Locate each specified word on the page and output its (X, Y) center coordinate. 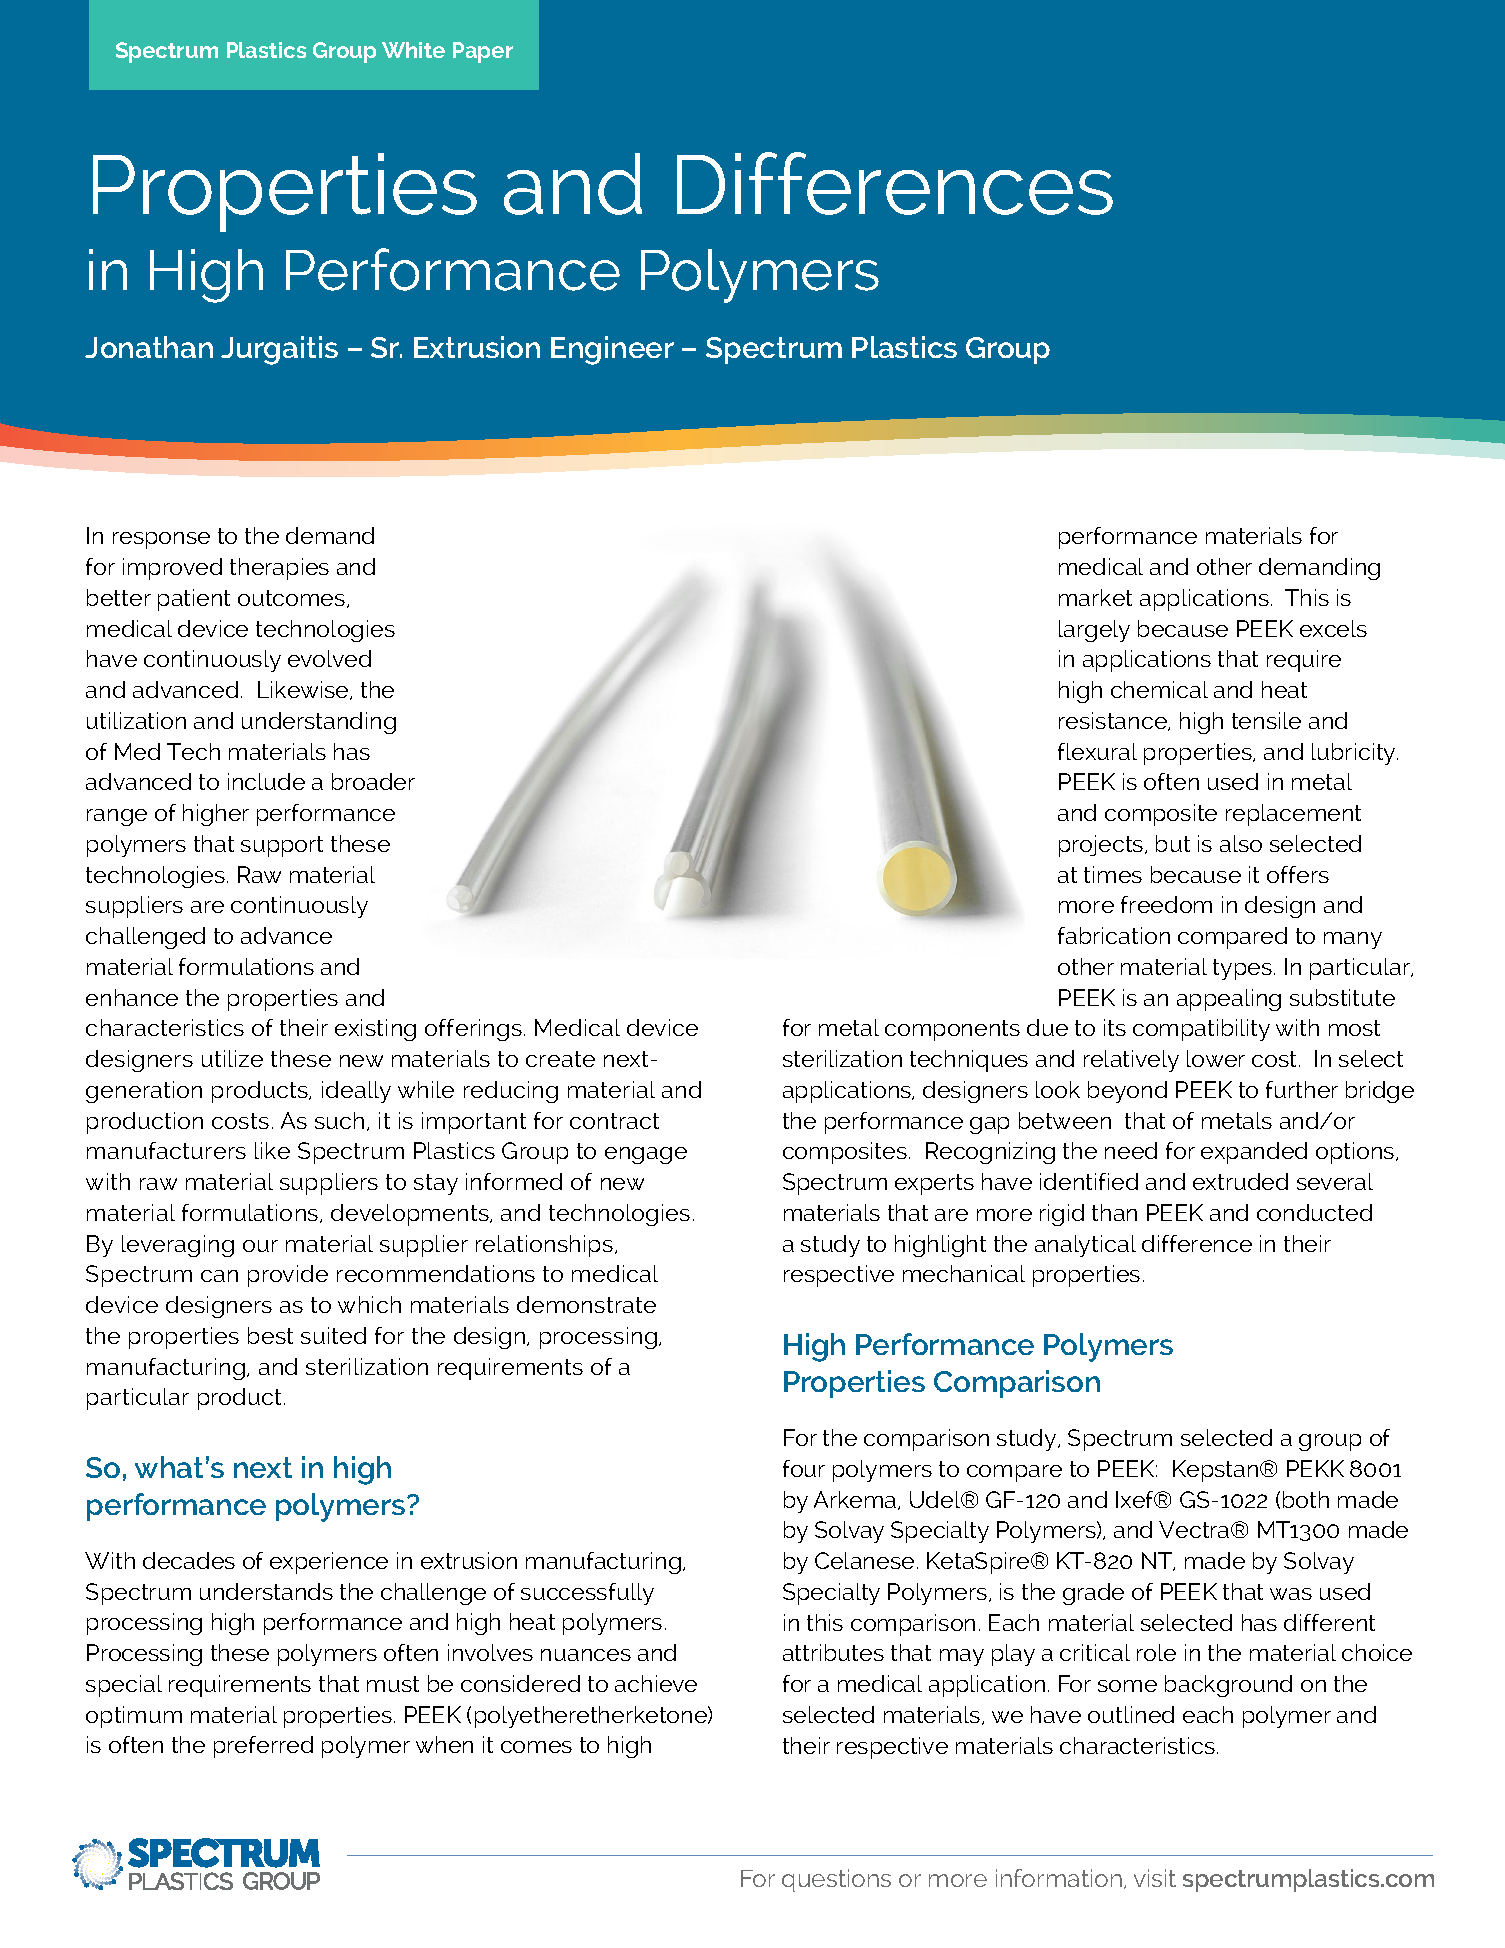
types (1242, 969)
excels (1333, 628)
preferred (263, 1747)
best (270, 1335)
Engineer (612, 350)
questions (836, 1880)
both (1306, 1499)
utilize (232, 1058)
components (952, 1030)
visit (1155, 1878)
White (413, 50)
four (804, 1468)
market (1095, 597)
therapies (279, 569)
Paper (483, 52)
